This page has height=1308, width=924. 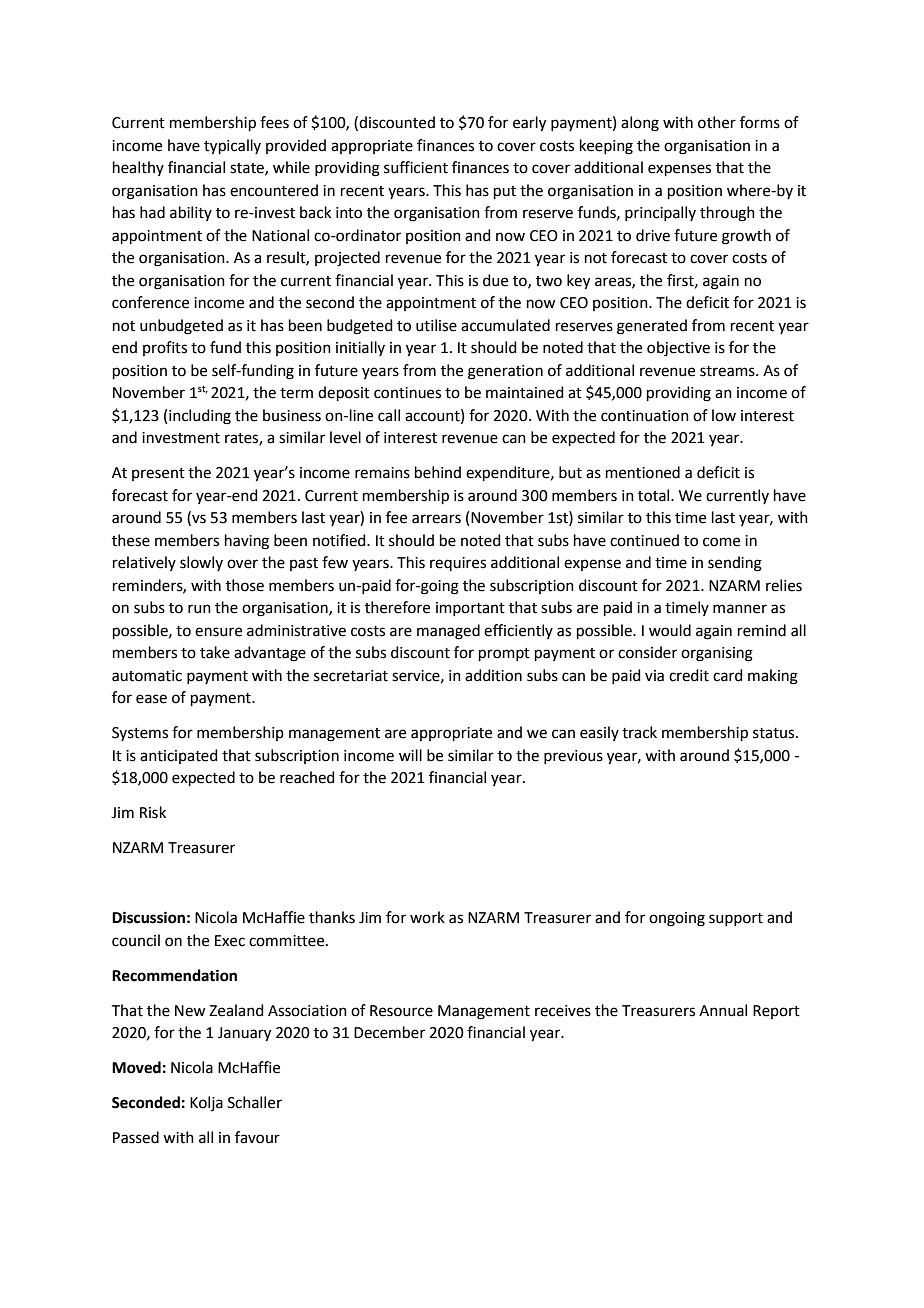 I want to click on managed, so click(x=448, y=632).
